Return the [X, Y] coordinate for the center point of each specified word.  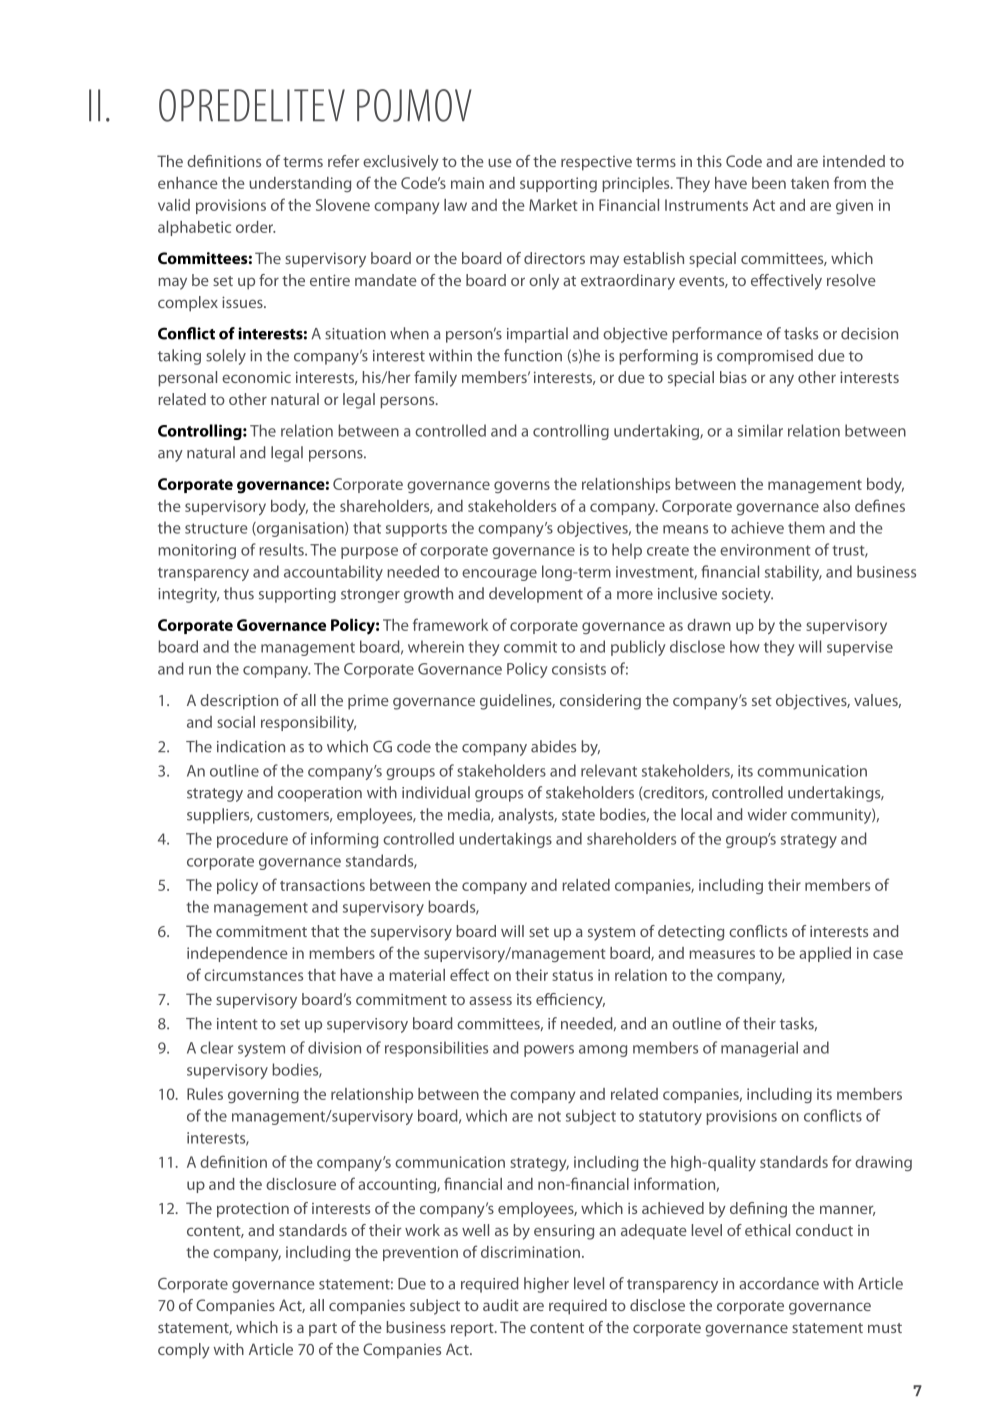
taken [810, 183]
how [745, 646]
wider [767, 814]
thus [239, 593]
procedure [252, 840]
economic [256, 377]
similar [760, 430]
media [470, 815]
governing [263, 1095]
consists [579, 669]
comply [184, 1351]
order [255, 227]
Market [553, 205]
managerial [759, 1049]
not [549, 1116]
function [533, 355]
